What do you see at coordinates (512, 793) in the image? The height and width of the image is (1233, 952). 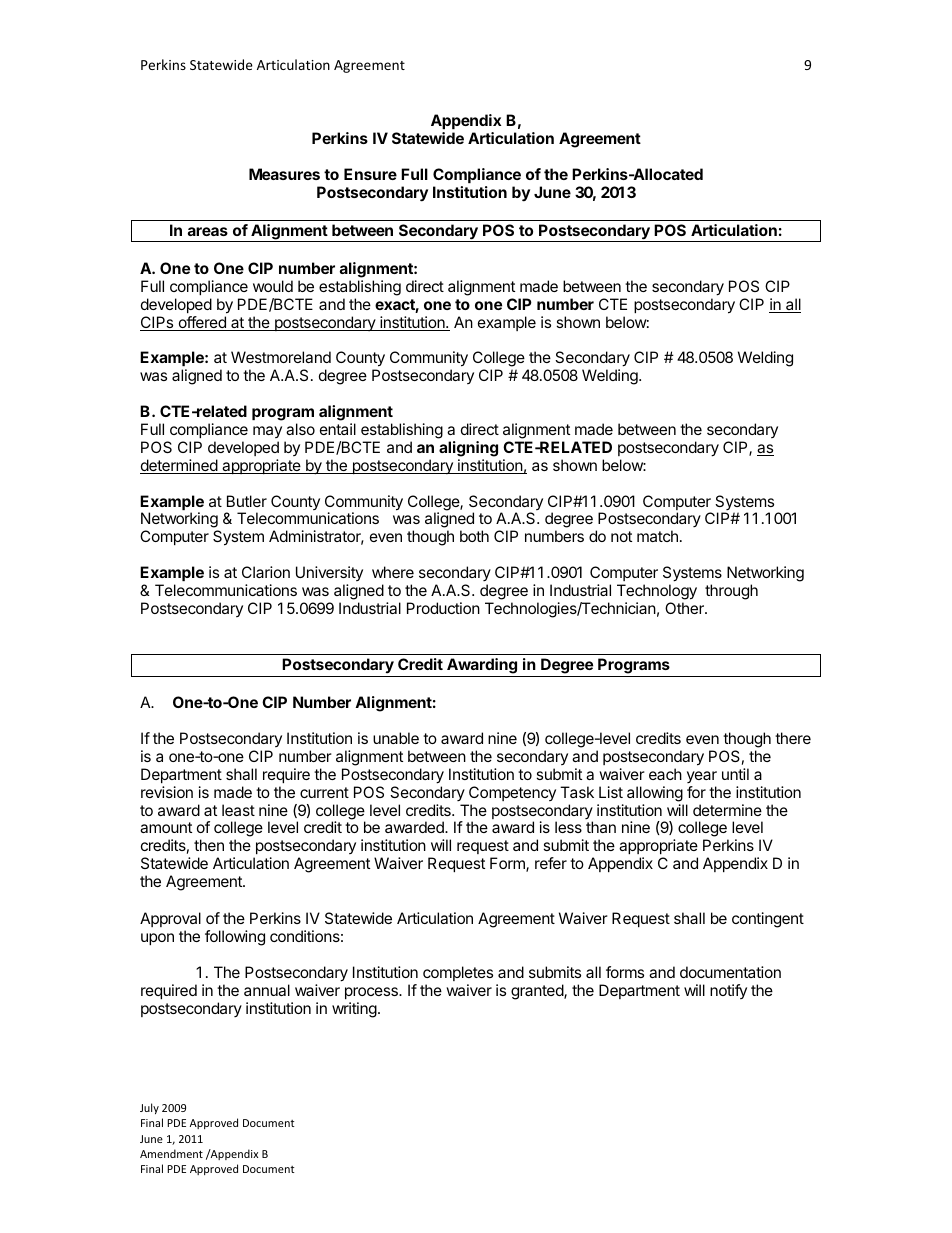 I see `Competency` at bounding box center [512, 793].
